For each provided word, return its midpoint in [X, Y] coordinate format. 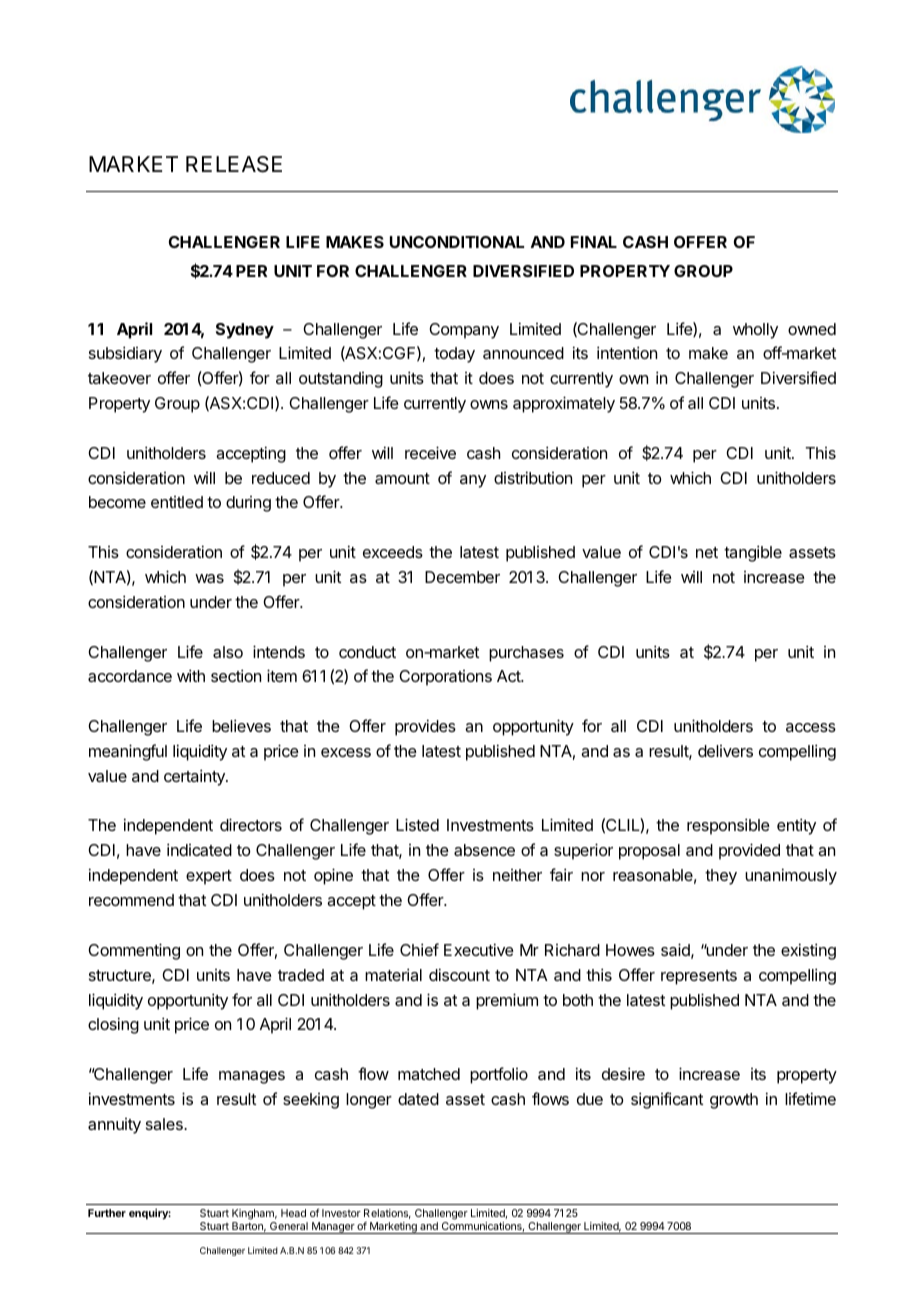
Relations [387, 1214]
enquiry [150, 1214]
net [707, 552]
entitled [177, 502]
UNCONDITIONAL [457, 242]
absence [484, 850]
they [721, 877]
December [462, 577]
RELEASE [234, 164]
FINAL [594, 242]
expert [209, 877]
